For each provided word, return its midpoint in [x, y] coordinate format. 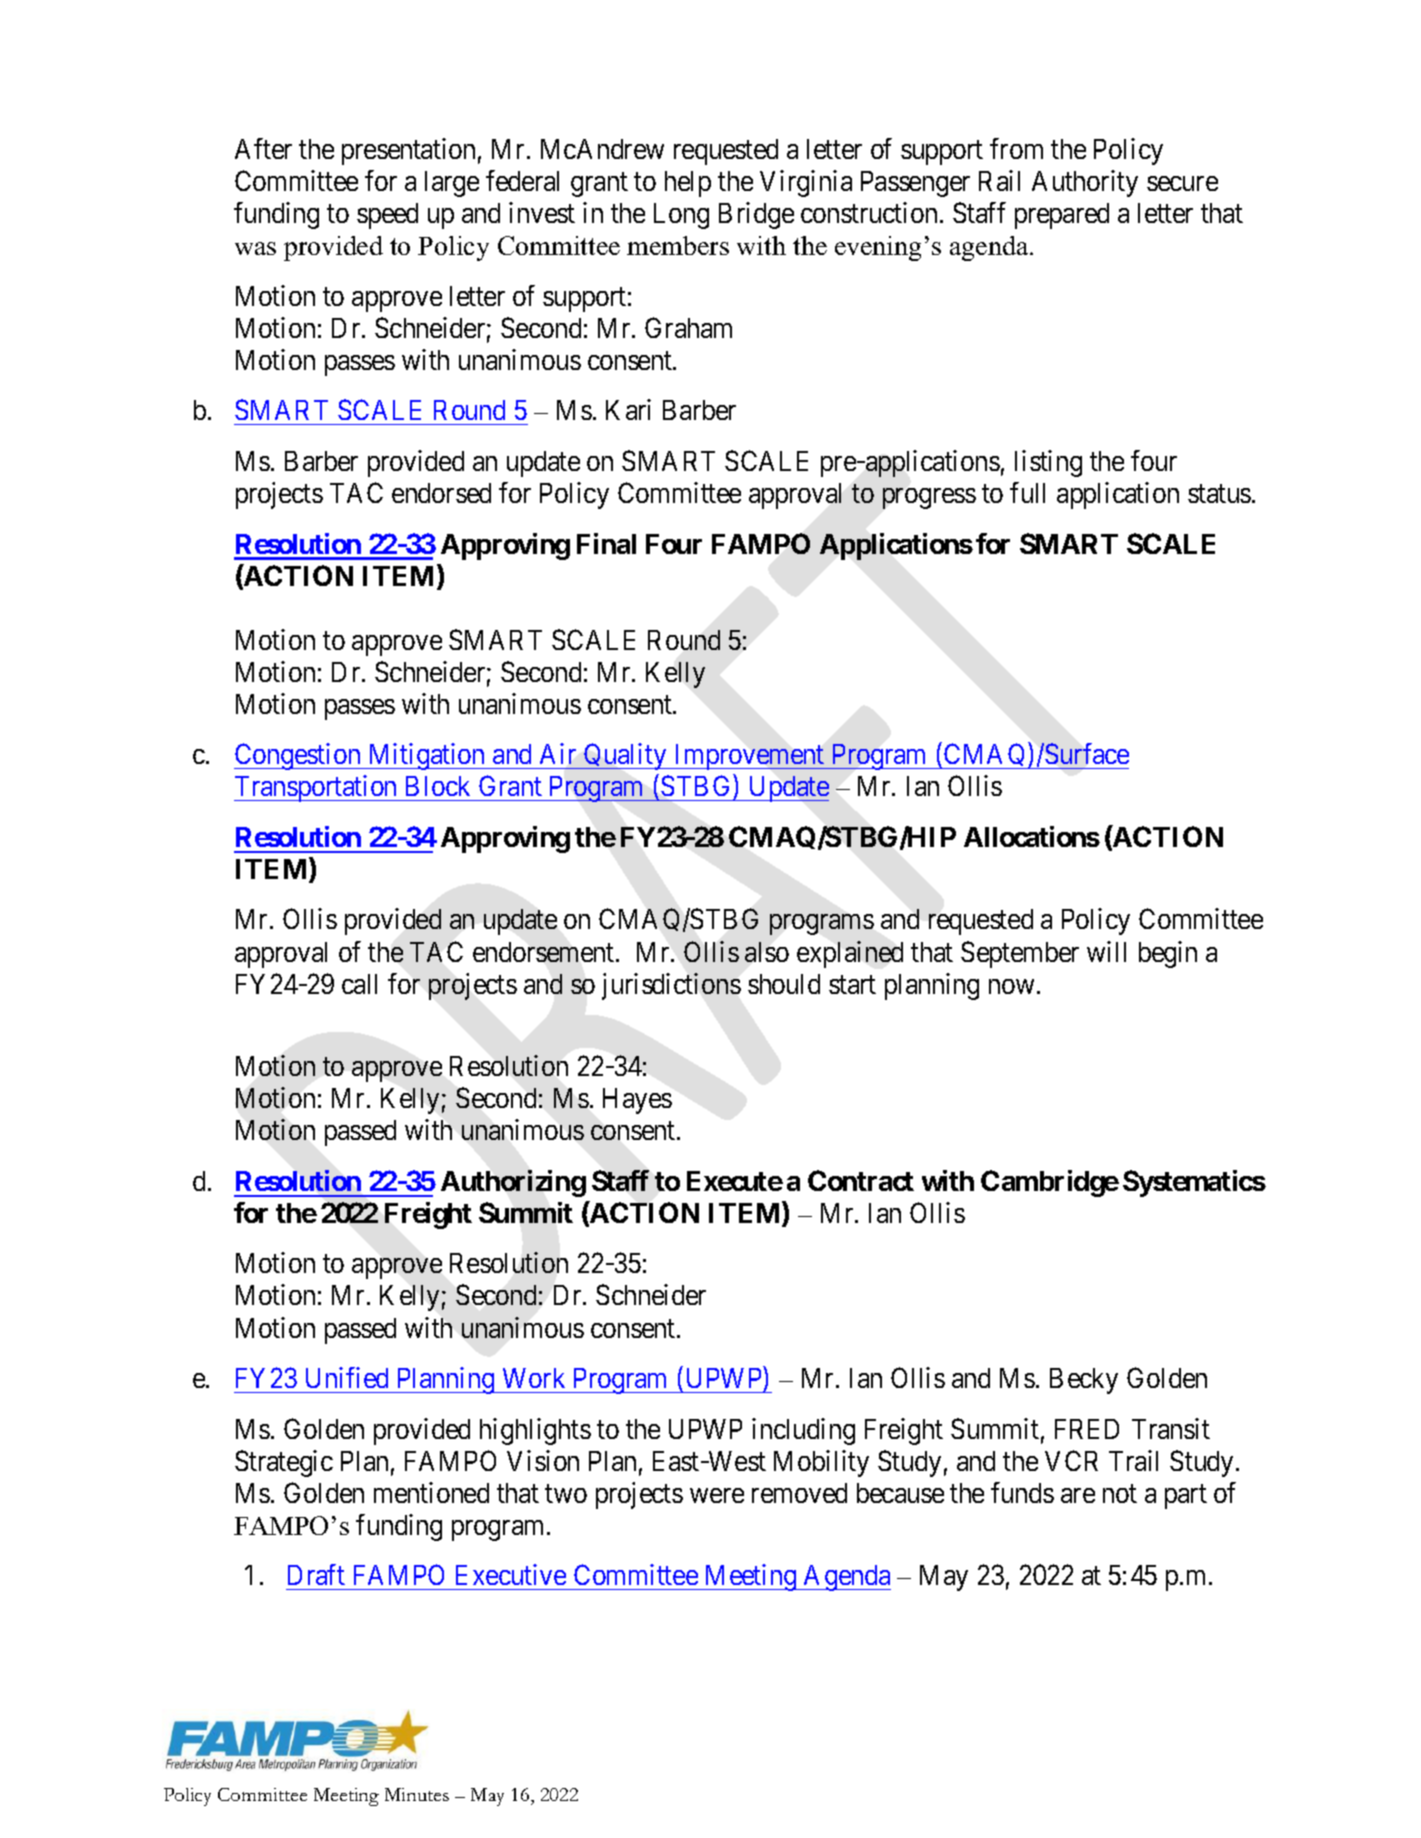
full [1027, 492]
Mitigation [427, 756]
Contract [861, 1180]
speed [387, 216]
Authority [1085, 183]
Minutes [417, 1794]
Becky [1084, 1381]
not [1120, 1494]
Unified [347, 1377]
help [688, 184]
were [717, 1495]
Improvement [750, 757]
